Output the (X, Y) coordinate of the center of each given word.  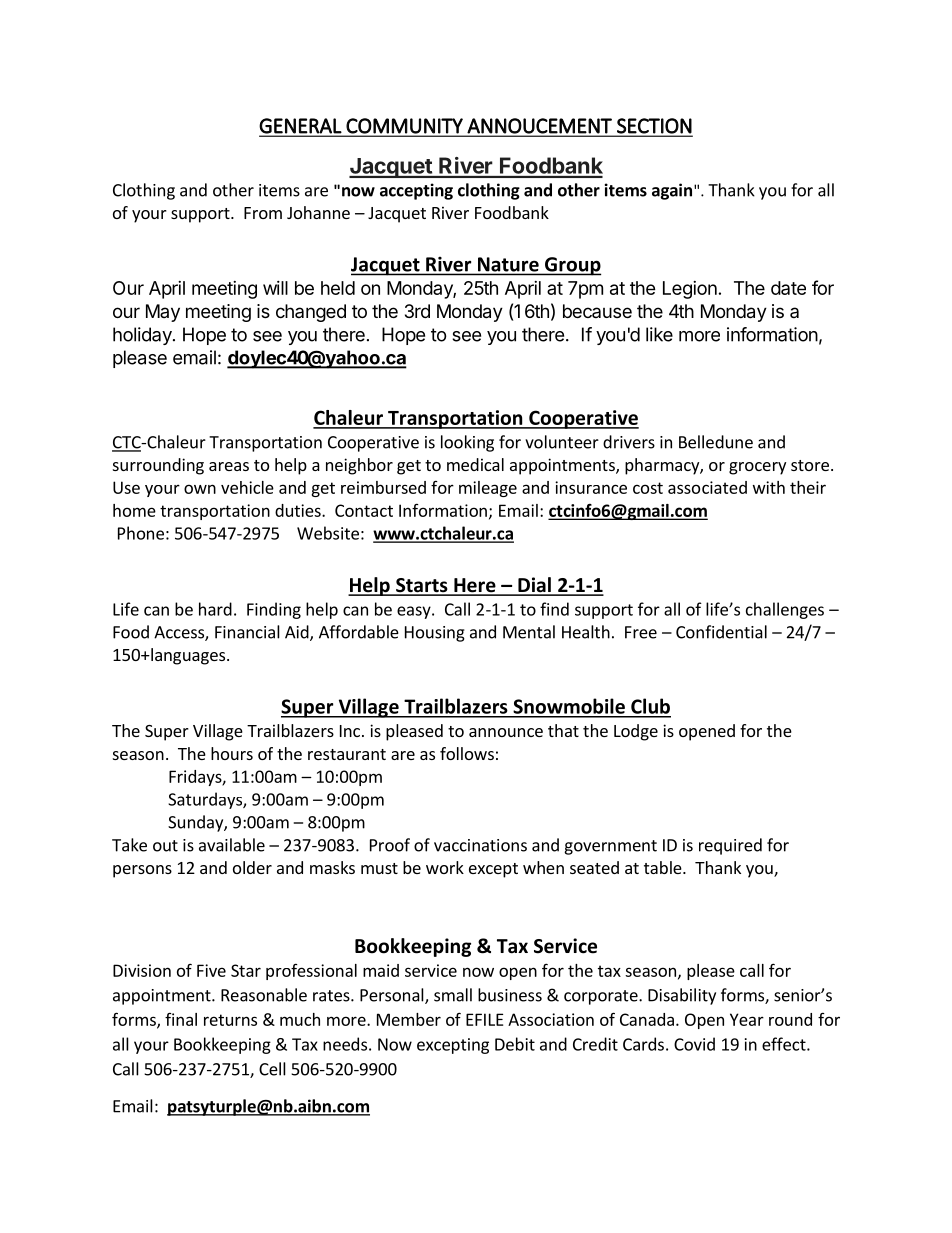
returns (230, 1020)
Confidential (721, 632)
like (659, 334)
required (730, 846)
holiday (143, 336)
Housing (435, 634)
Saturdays (206, 800)
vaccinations (480, 845)
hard (215, 609)
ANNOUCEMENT (539, 126)
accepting (416, 191)
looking (467, 443)
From (263, 213)
